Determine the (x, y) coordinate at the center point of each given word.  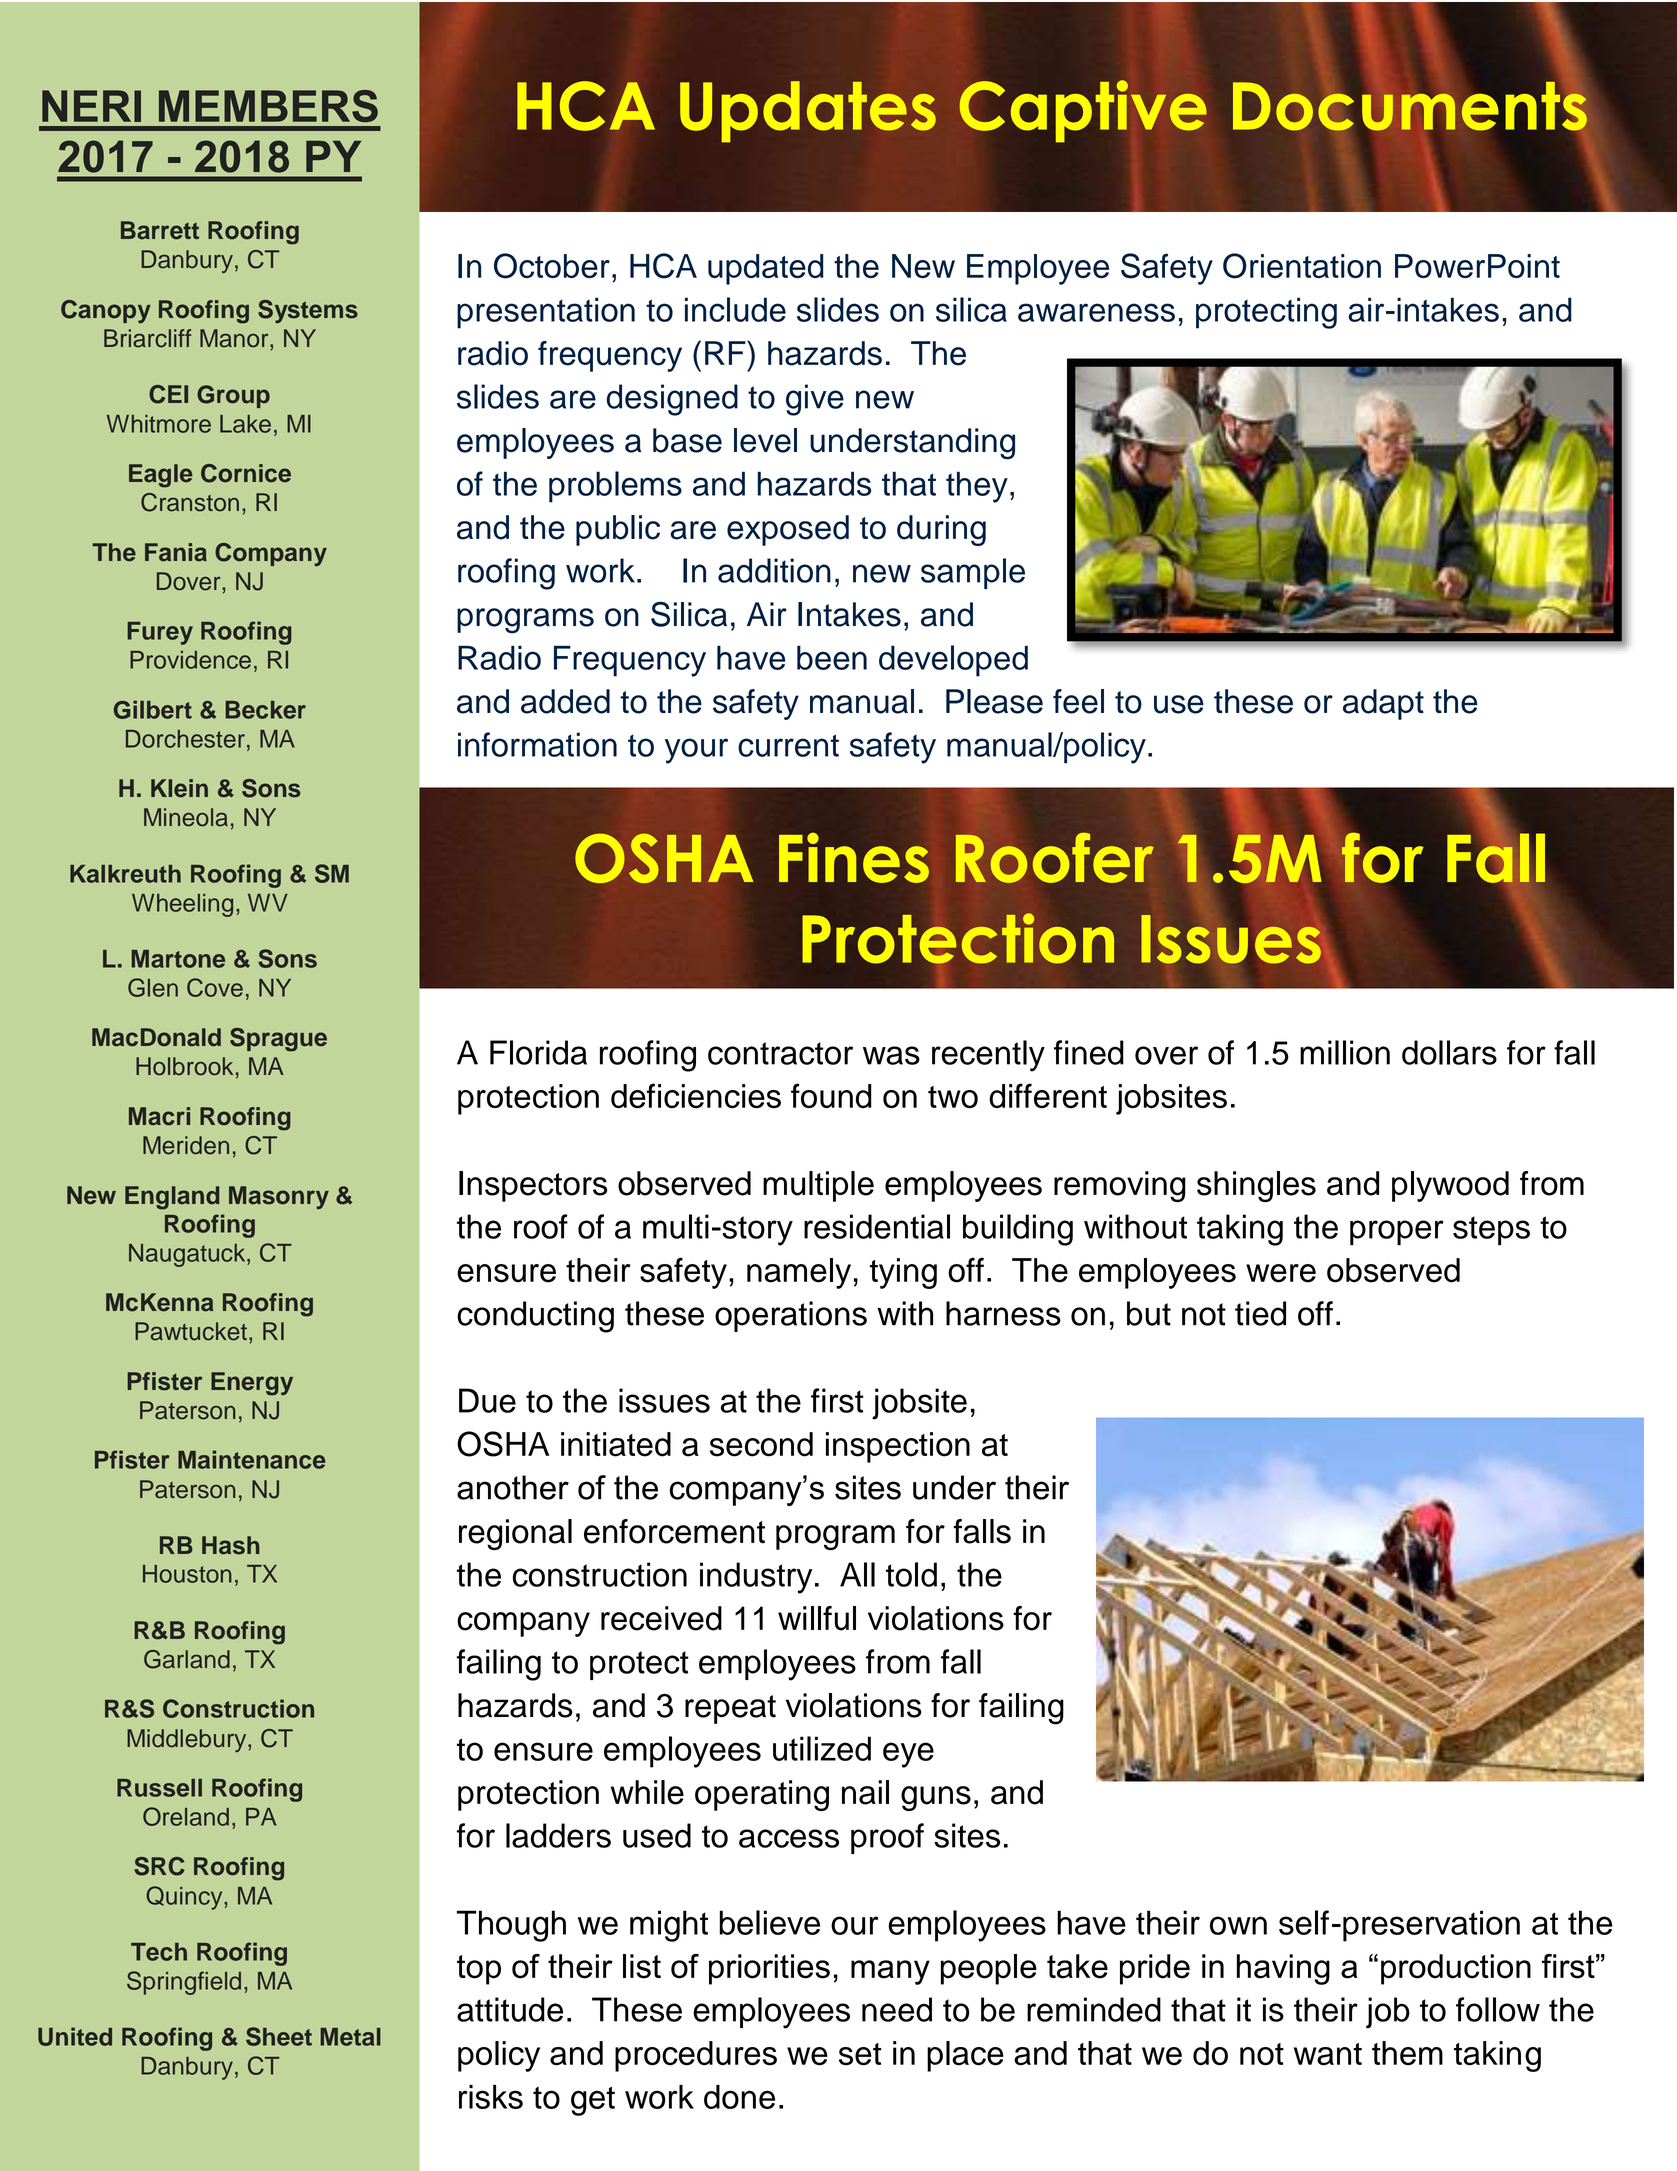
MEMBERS (268, 106)
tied (1260, 1313)
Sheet (279, 2036)
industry (756, 1578)
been (832, 657)
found (831, 1096)
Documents (1410, 105)
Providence (190, 660)
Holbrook (184, 1066)
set (860, 2054)
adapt (1383, 704)
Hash (231, 1545)
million (1345, 1052)
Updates (808, 111)
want (1328, 2054)
